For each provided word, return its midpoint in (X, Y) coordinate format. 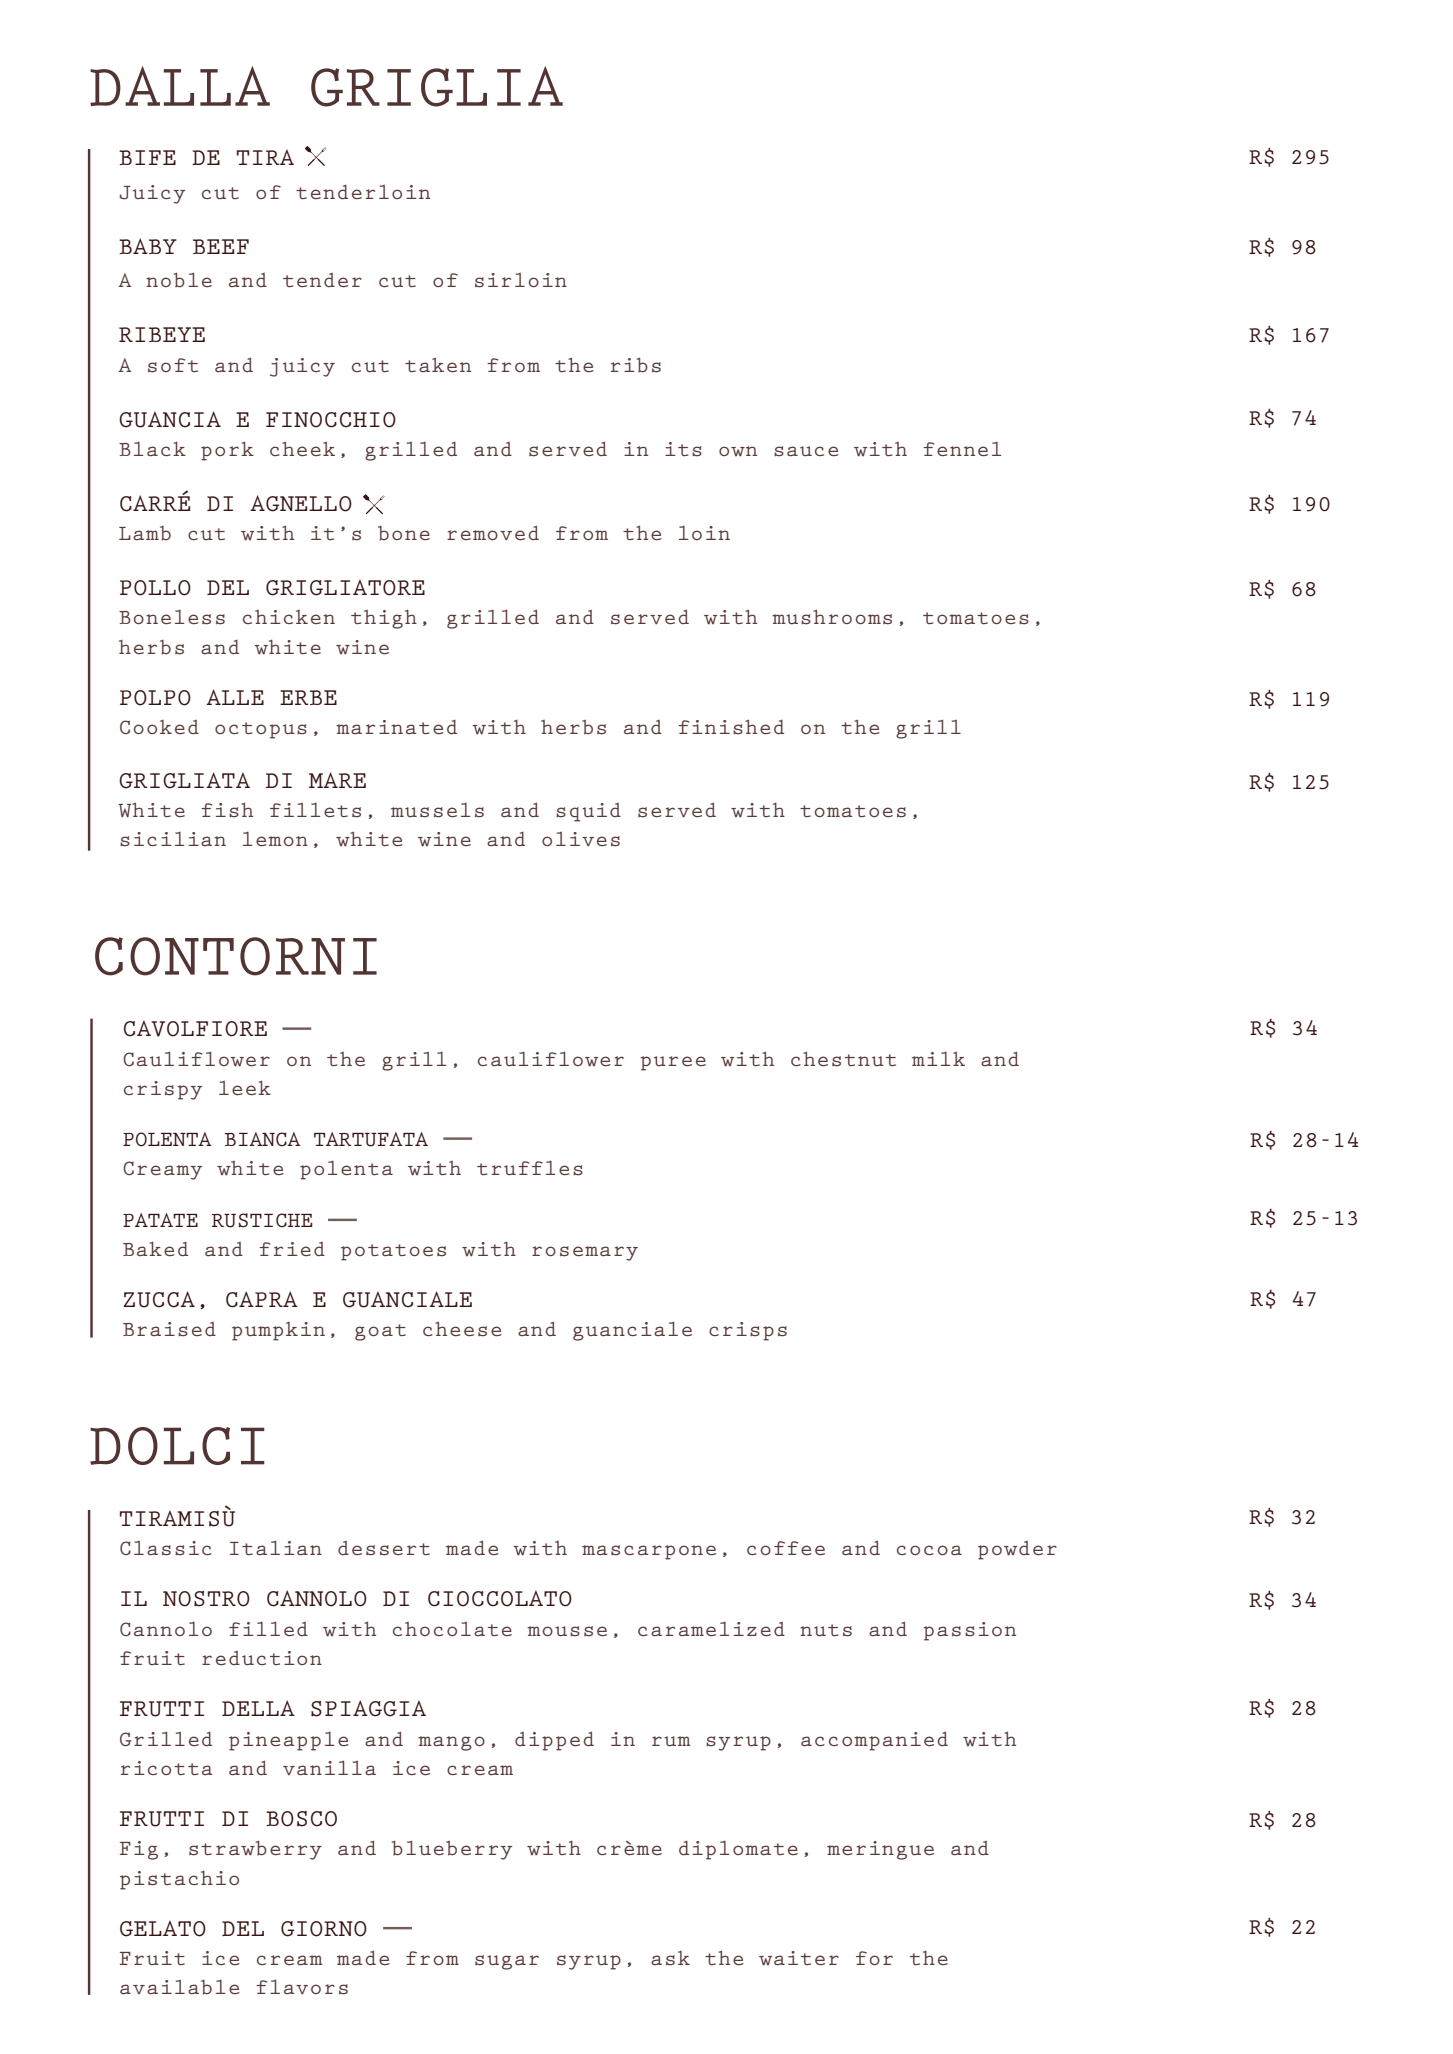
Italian (276, 1547)
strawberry (255, 1850)
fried (292, 1249)
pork (227, 451)
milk (938, 1059)
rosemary (585, 1253)
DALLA (180, 86)
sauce (806, 451)
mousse (567, 1631)
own (738, 451)
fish (227, 810)
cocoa (929, 1550)
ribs (636, 365)
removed (493, 533)
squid (588, 812)
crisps (748, 1331)
